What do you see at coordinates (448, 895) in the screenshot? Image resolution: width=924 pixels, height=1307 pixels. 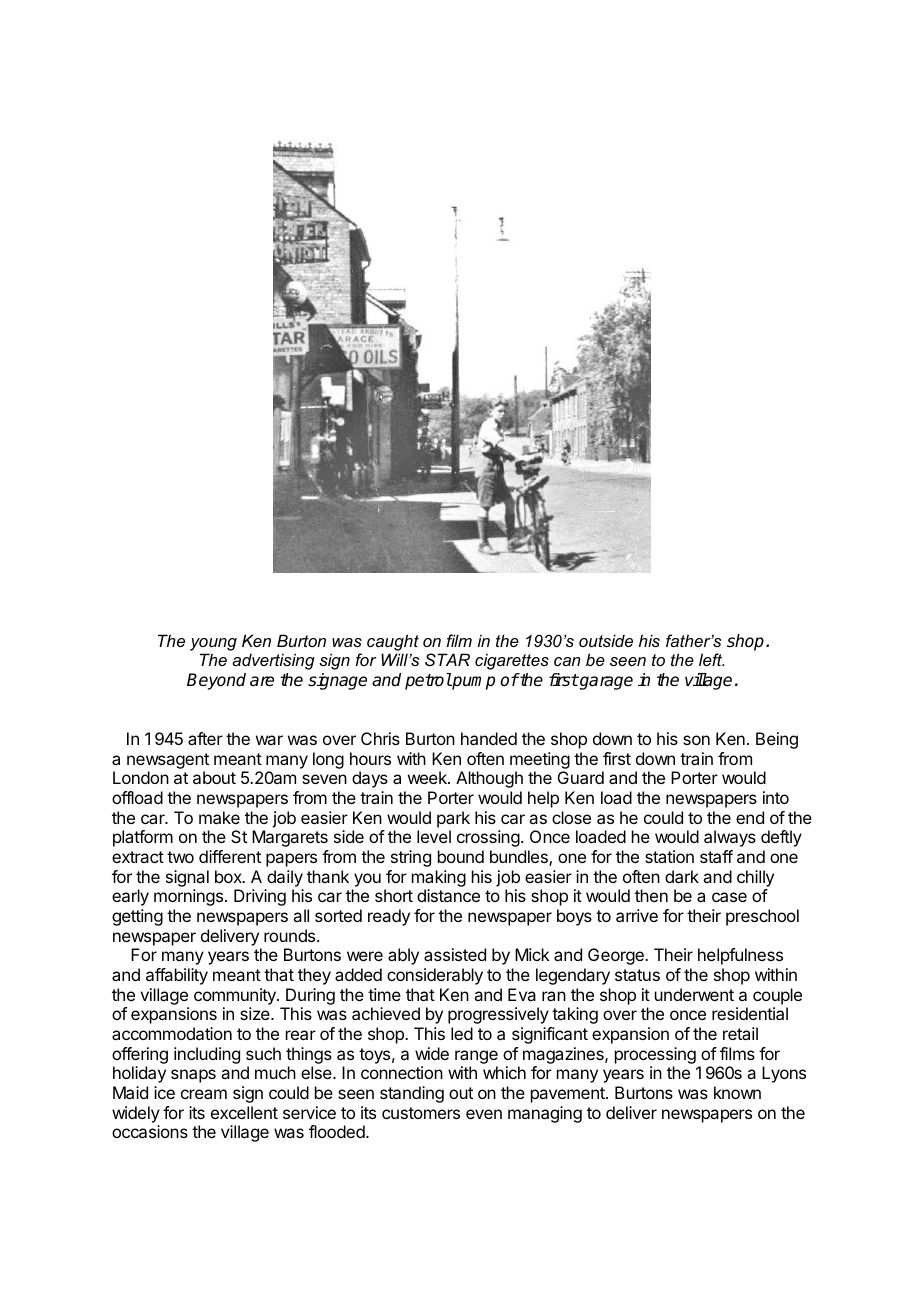 I see `distance` at bounding box center [448, 895].
